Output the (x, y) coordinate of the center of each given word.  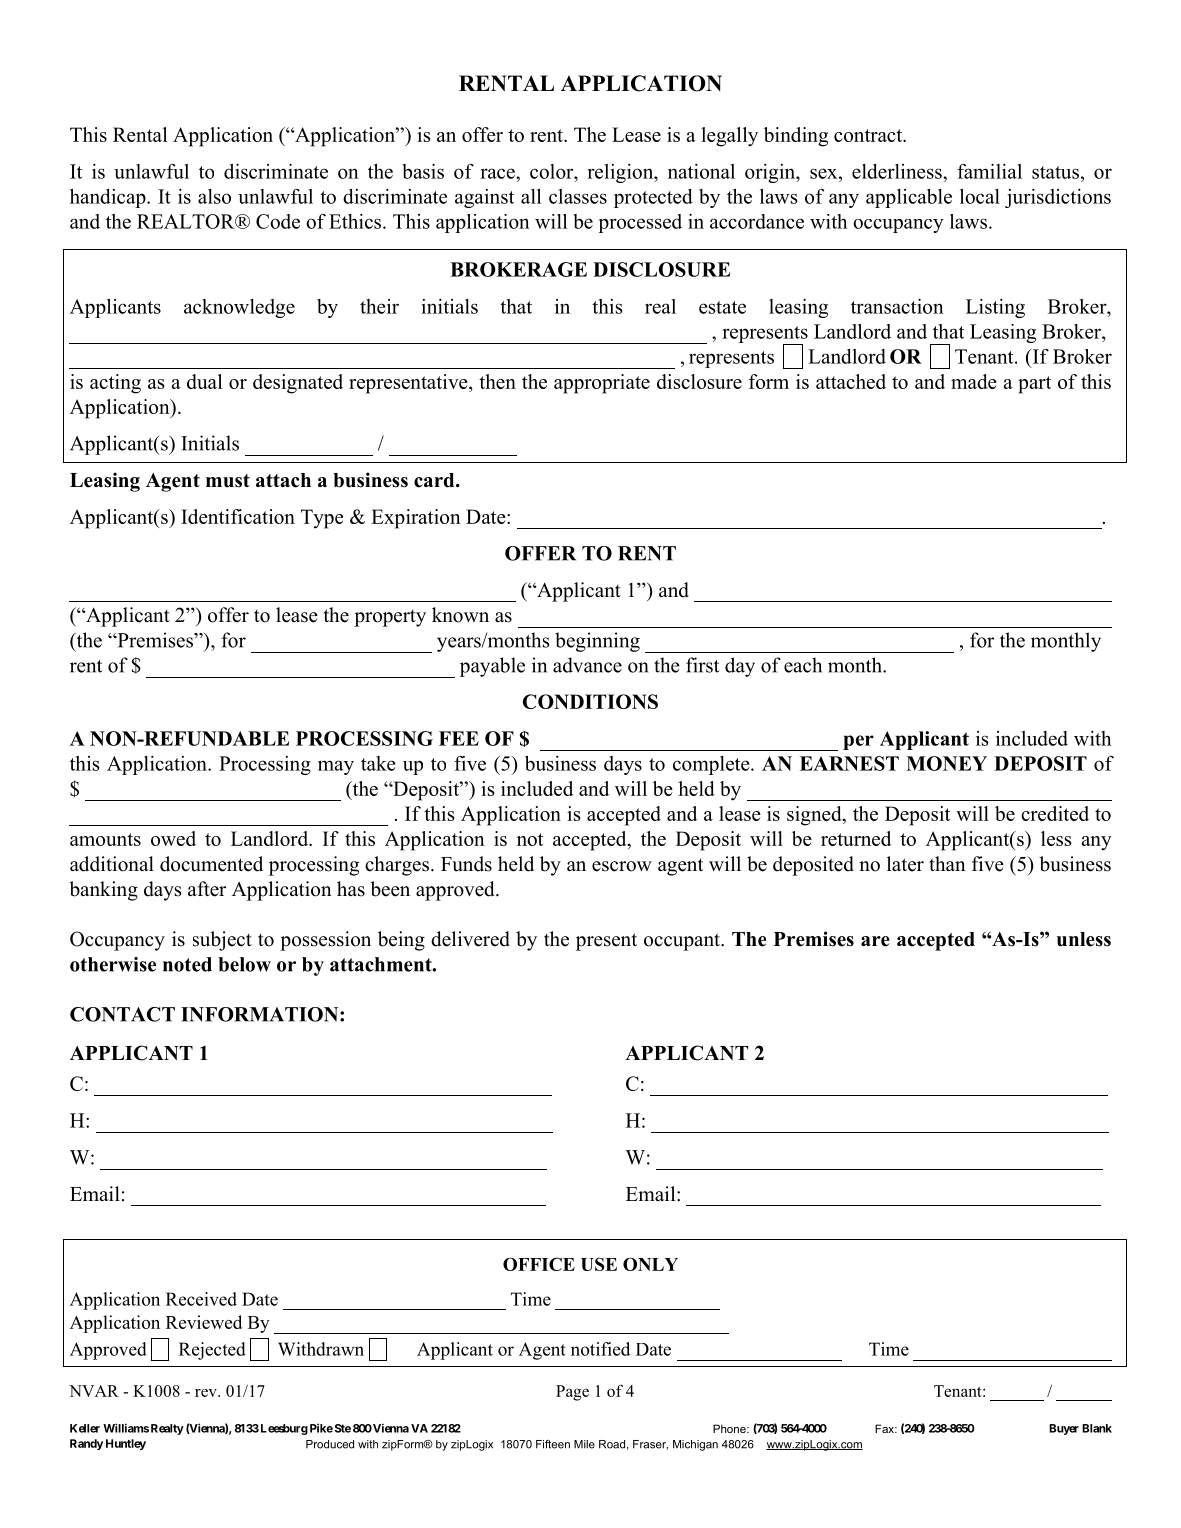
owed (173, 838)
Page (572, 1393)
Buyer (1064, 1429)
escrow (622, 866)
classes (578, 196)
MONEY (946, 763)
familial (989, 171)
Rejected (212, 1351)
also (214, 196)
